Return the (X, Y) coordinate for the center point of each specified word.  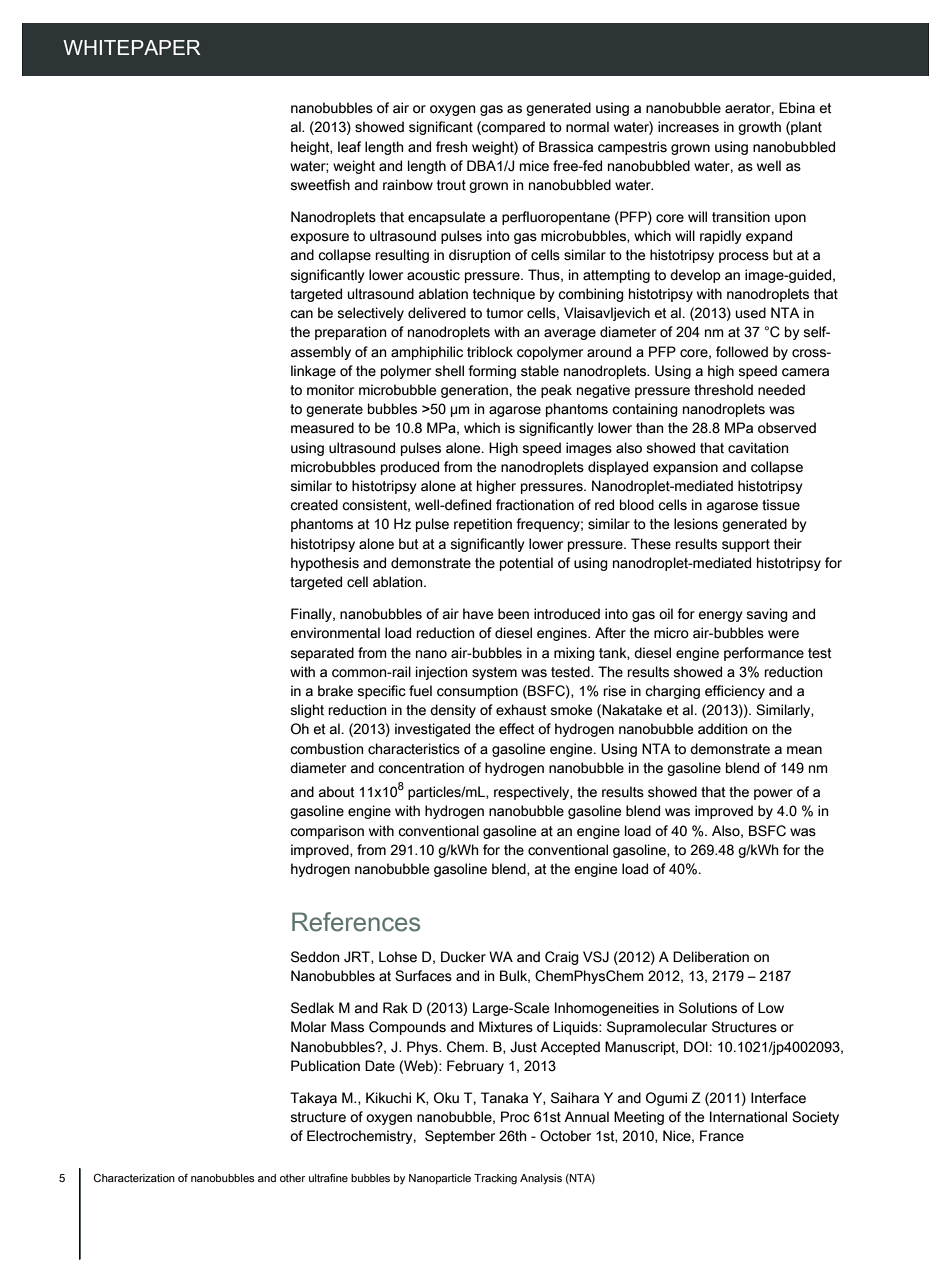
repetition (483, 525)
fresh (451, 147)
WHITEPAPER (132, 47)
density (453, 711)
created (314, 505)
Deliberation (711, 957)
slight (307, 711)
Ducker (463, 957)
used (751, 313)
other (292, 1178)
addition (722, 729)
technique (504, 295)
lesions (696, 524)
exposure (319, 238)
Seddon (315, 957)
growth (759, 128)
